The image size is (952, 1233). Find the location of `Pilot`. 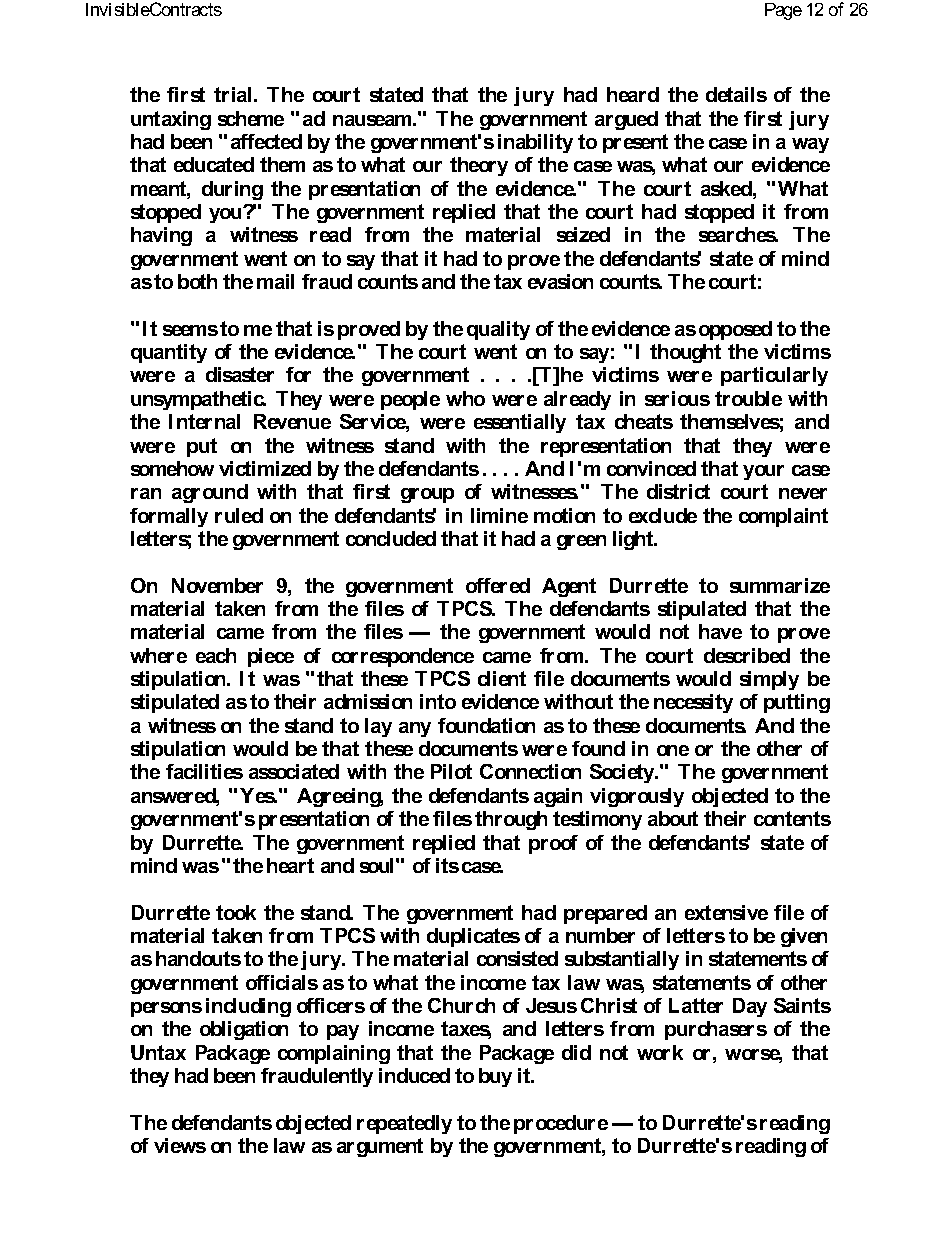

Pilot is located at coordinates (451, 771).
